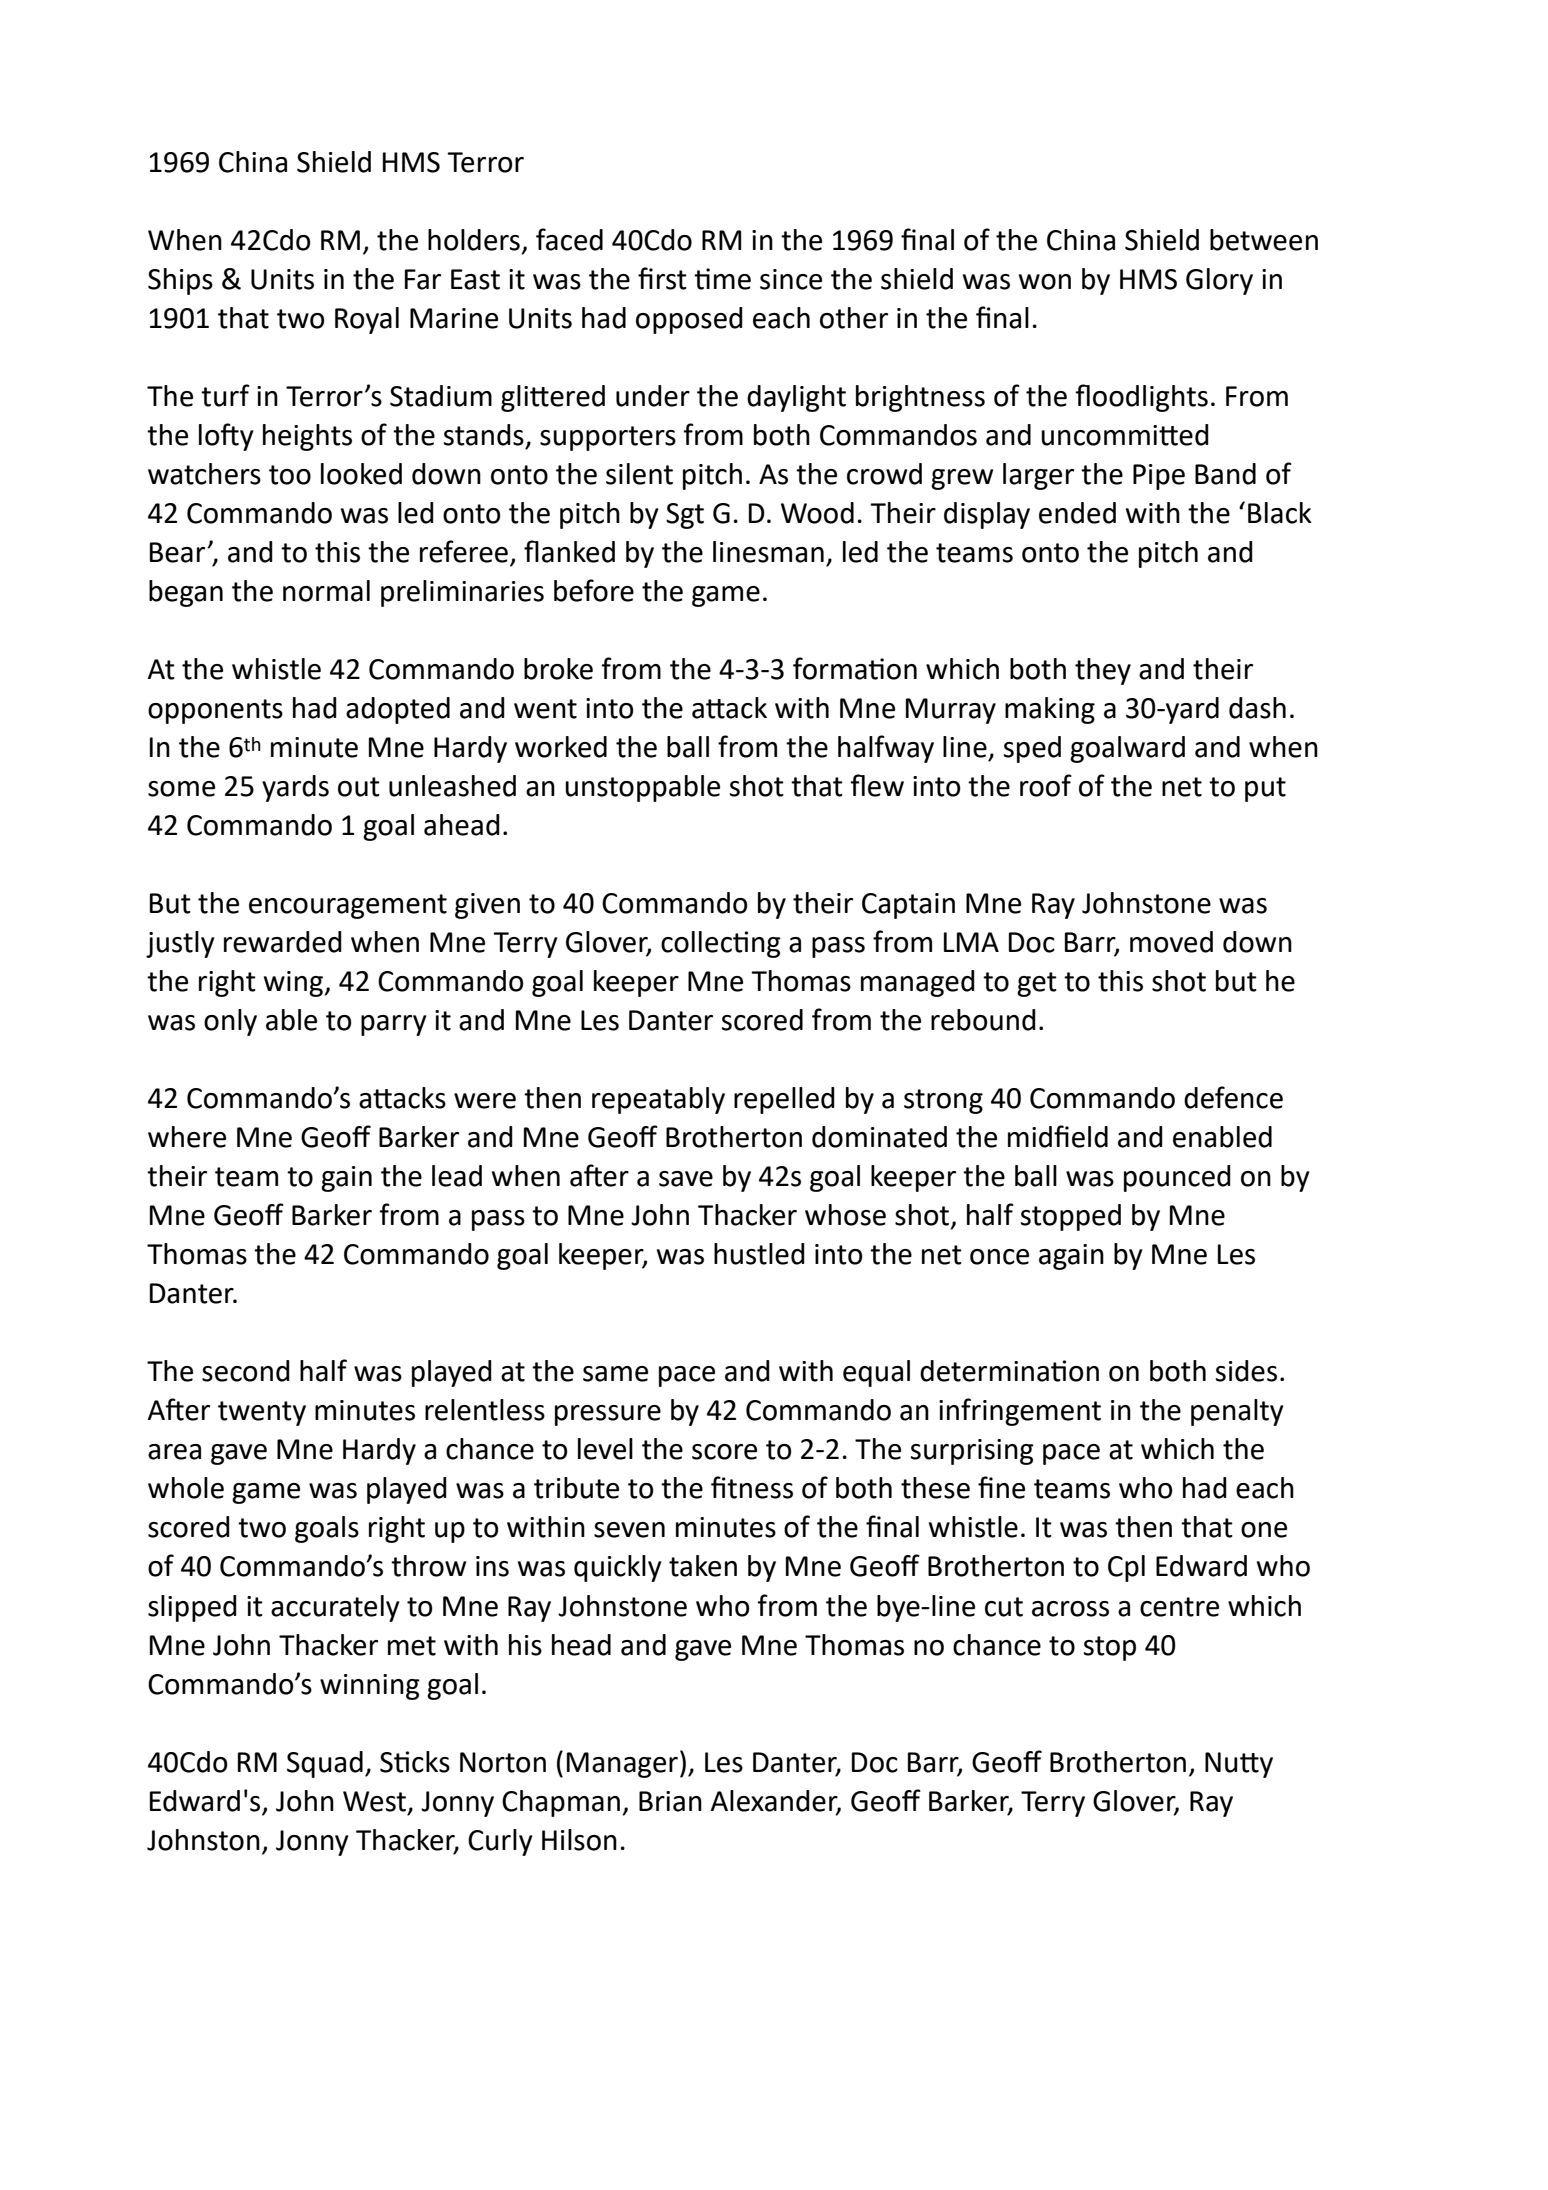  Describe the element at coordinates (367, 320) in the image. I see `Royal` at that location.
